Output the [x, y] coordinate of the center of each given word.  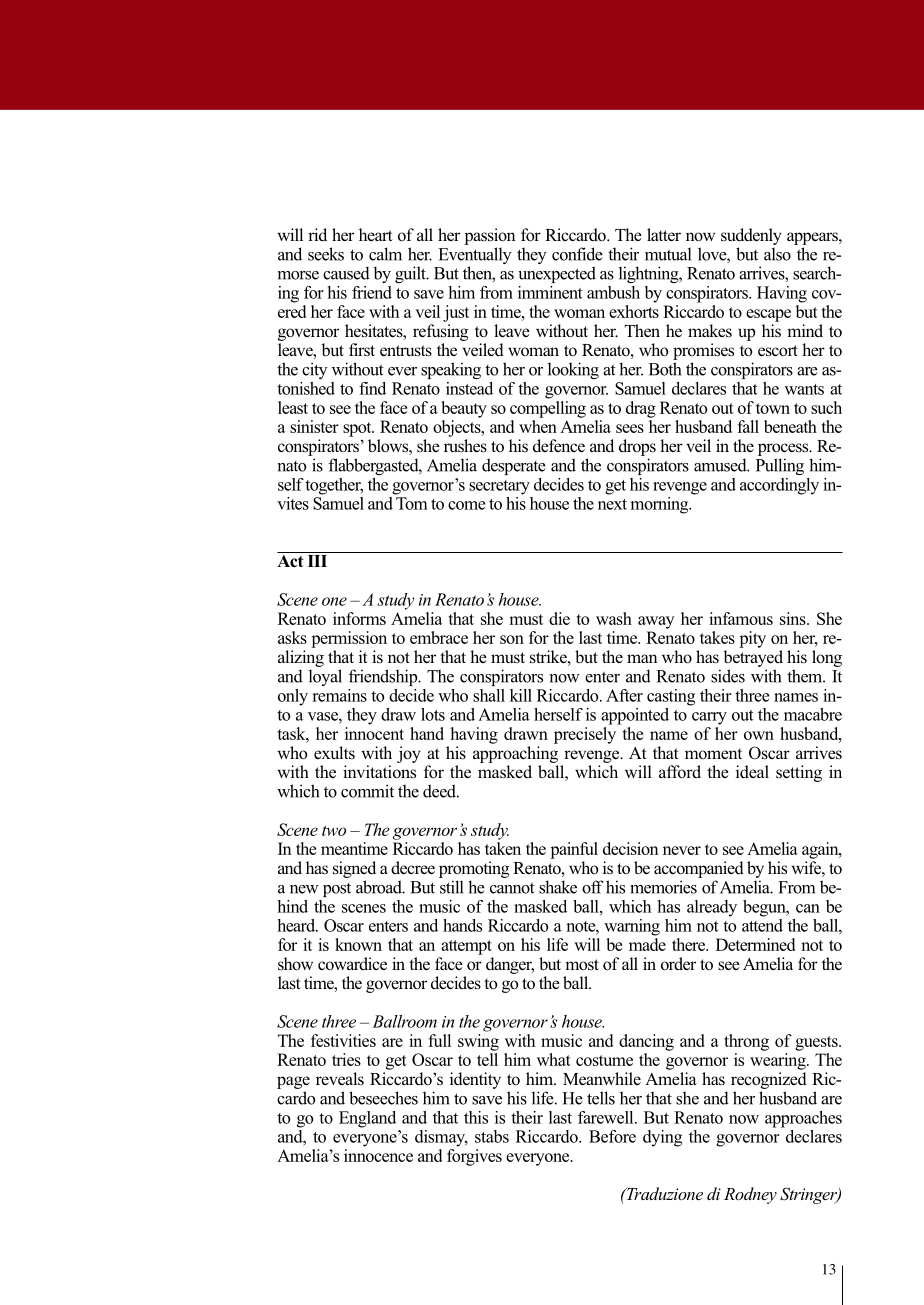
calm [385, 254]
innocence [378, 1155]
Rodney [750, 1195]
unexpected [557, 274]
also [777, 254]
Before [612, 1136]
